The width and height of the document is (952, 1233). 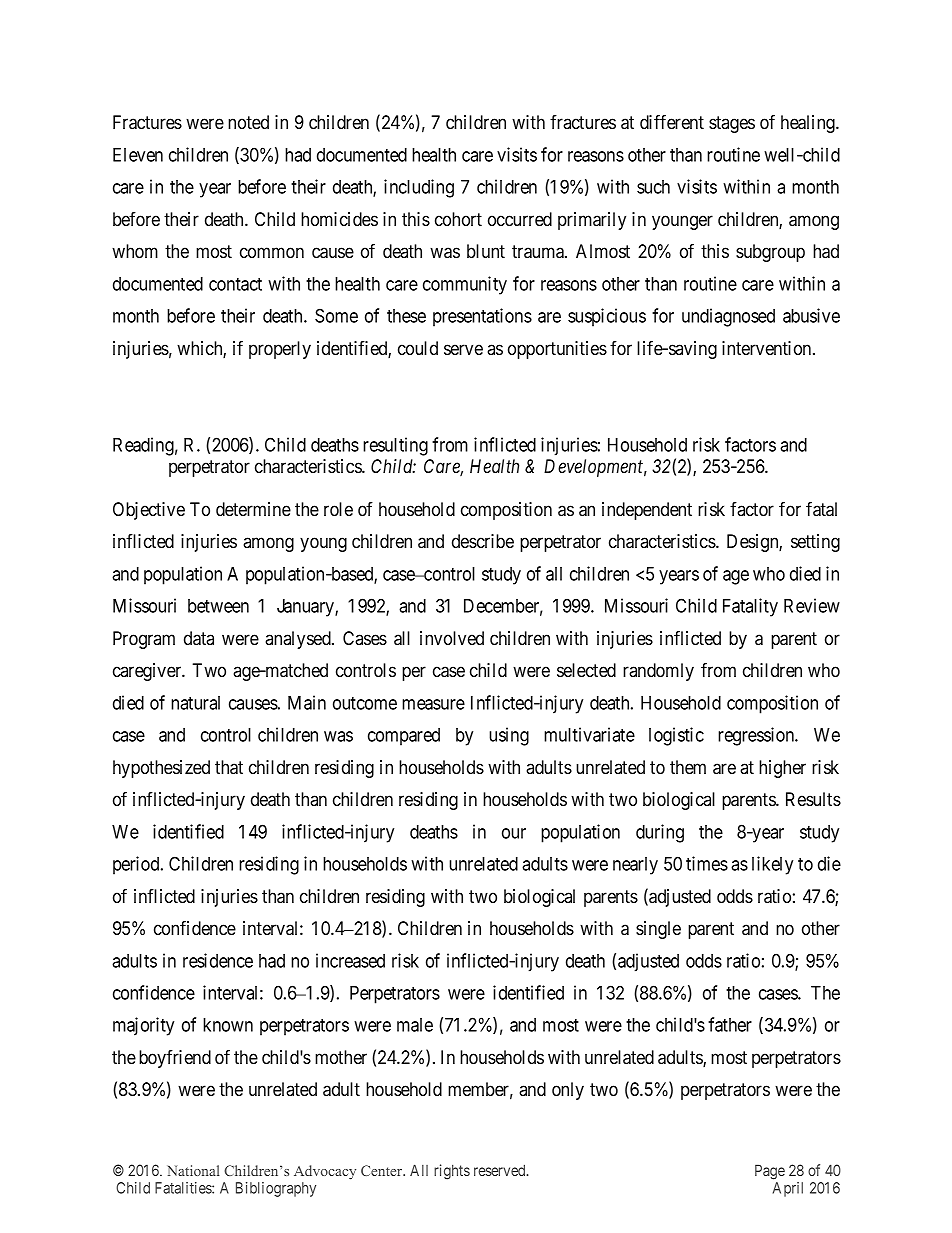 What do you see at coordinates (280, 350) in the document?
I see `properly` at bounding box center [280, 350].
